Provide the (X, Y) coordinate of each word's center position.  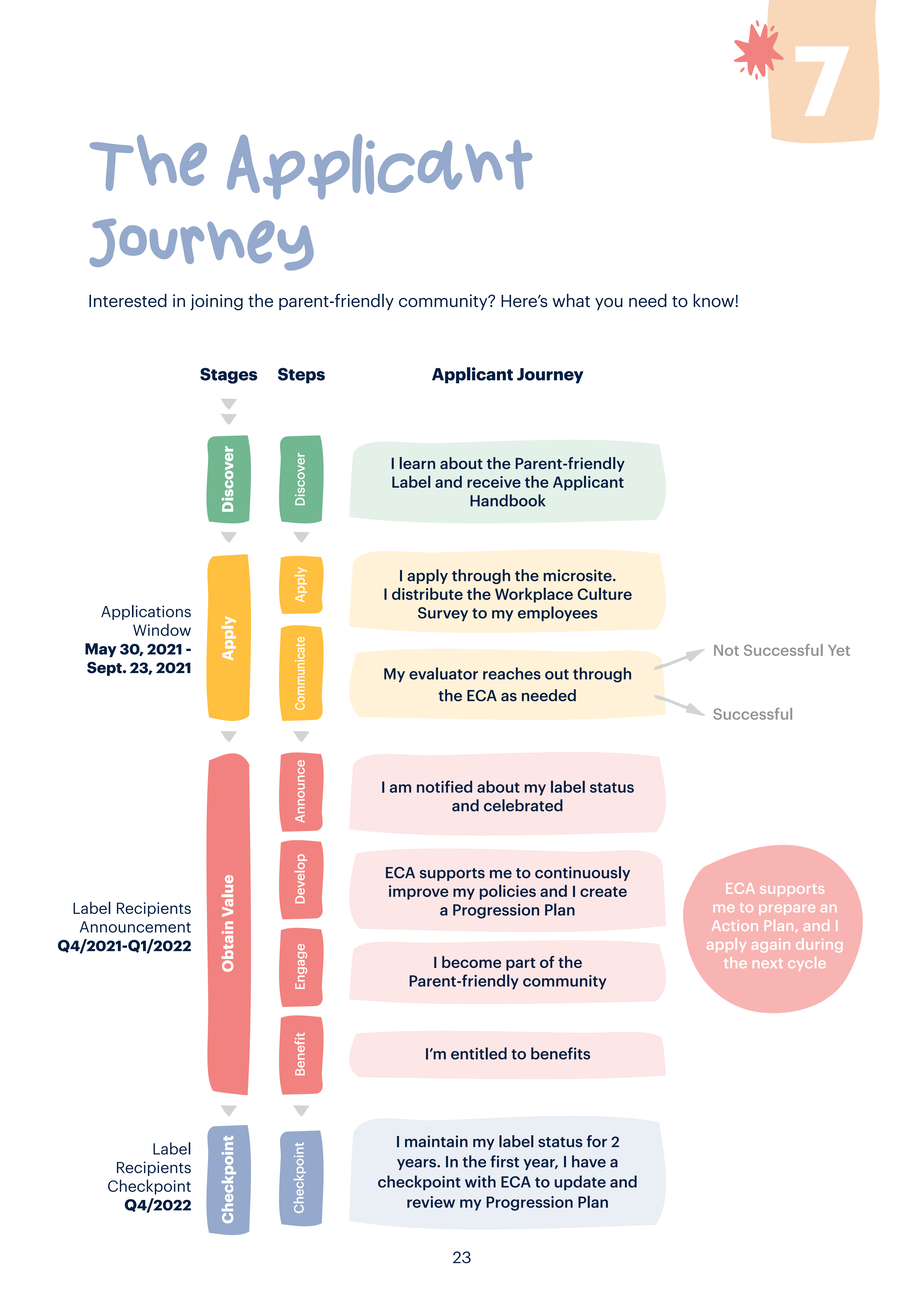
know (713, 300)
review (431, 1202)
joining (216, 302)
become (471, 962)
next (768, 963)
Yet (839, 650)
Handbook (507, 500)
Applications (146, 612)
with (480, 1181)
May (101, 650)
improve (418, 892)
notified (444, 786)
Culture (605, 593)
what (571, 301)
